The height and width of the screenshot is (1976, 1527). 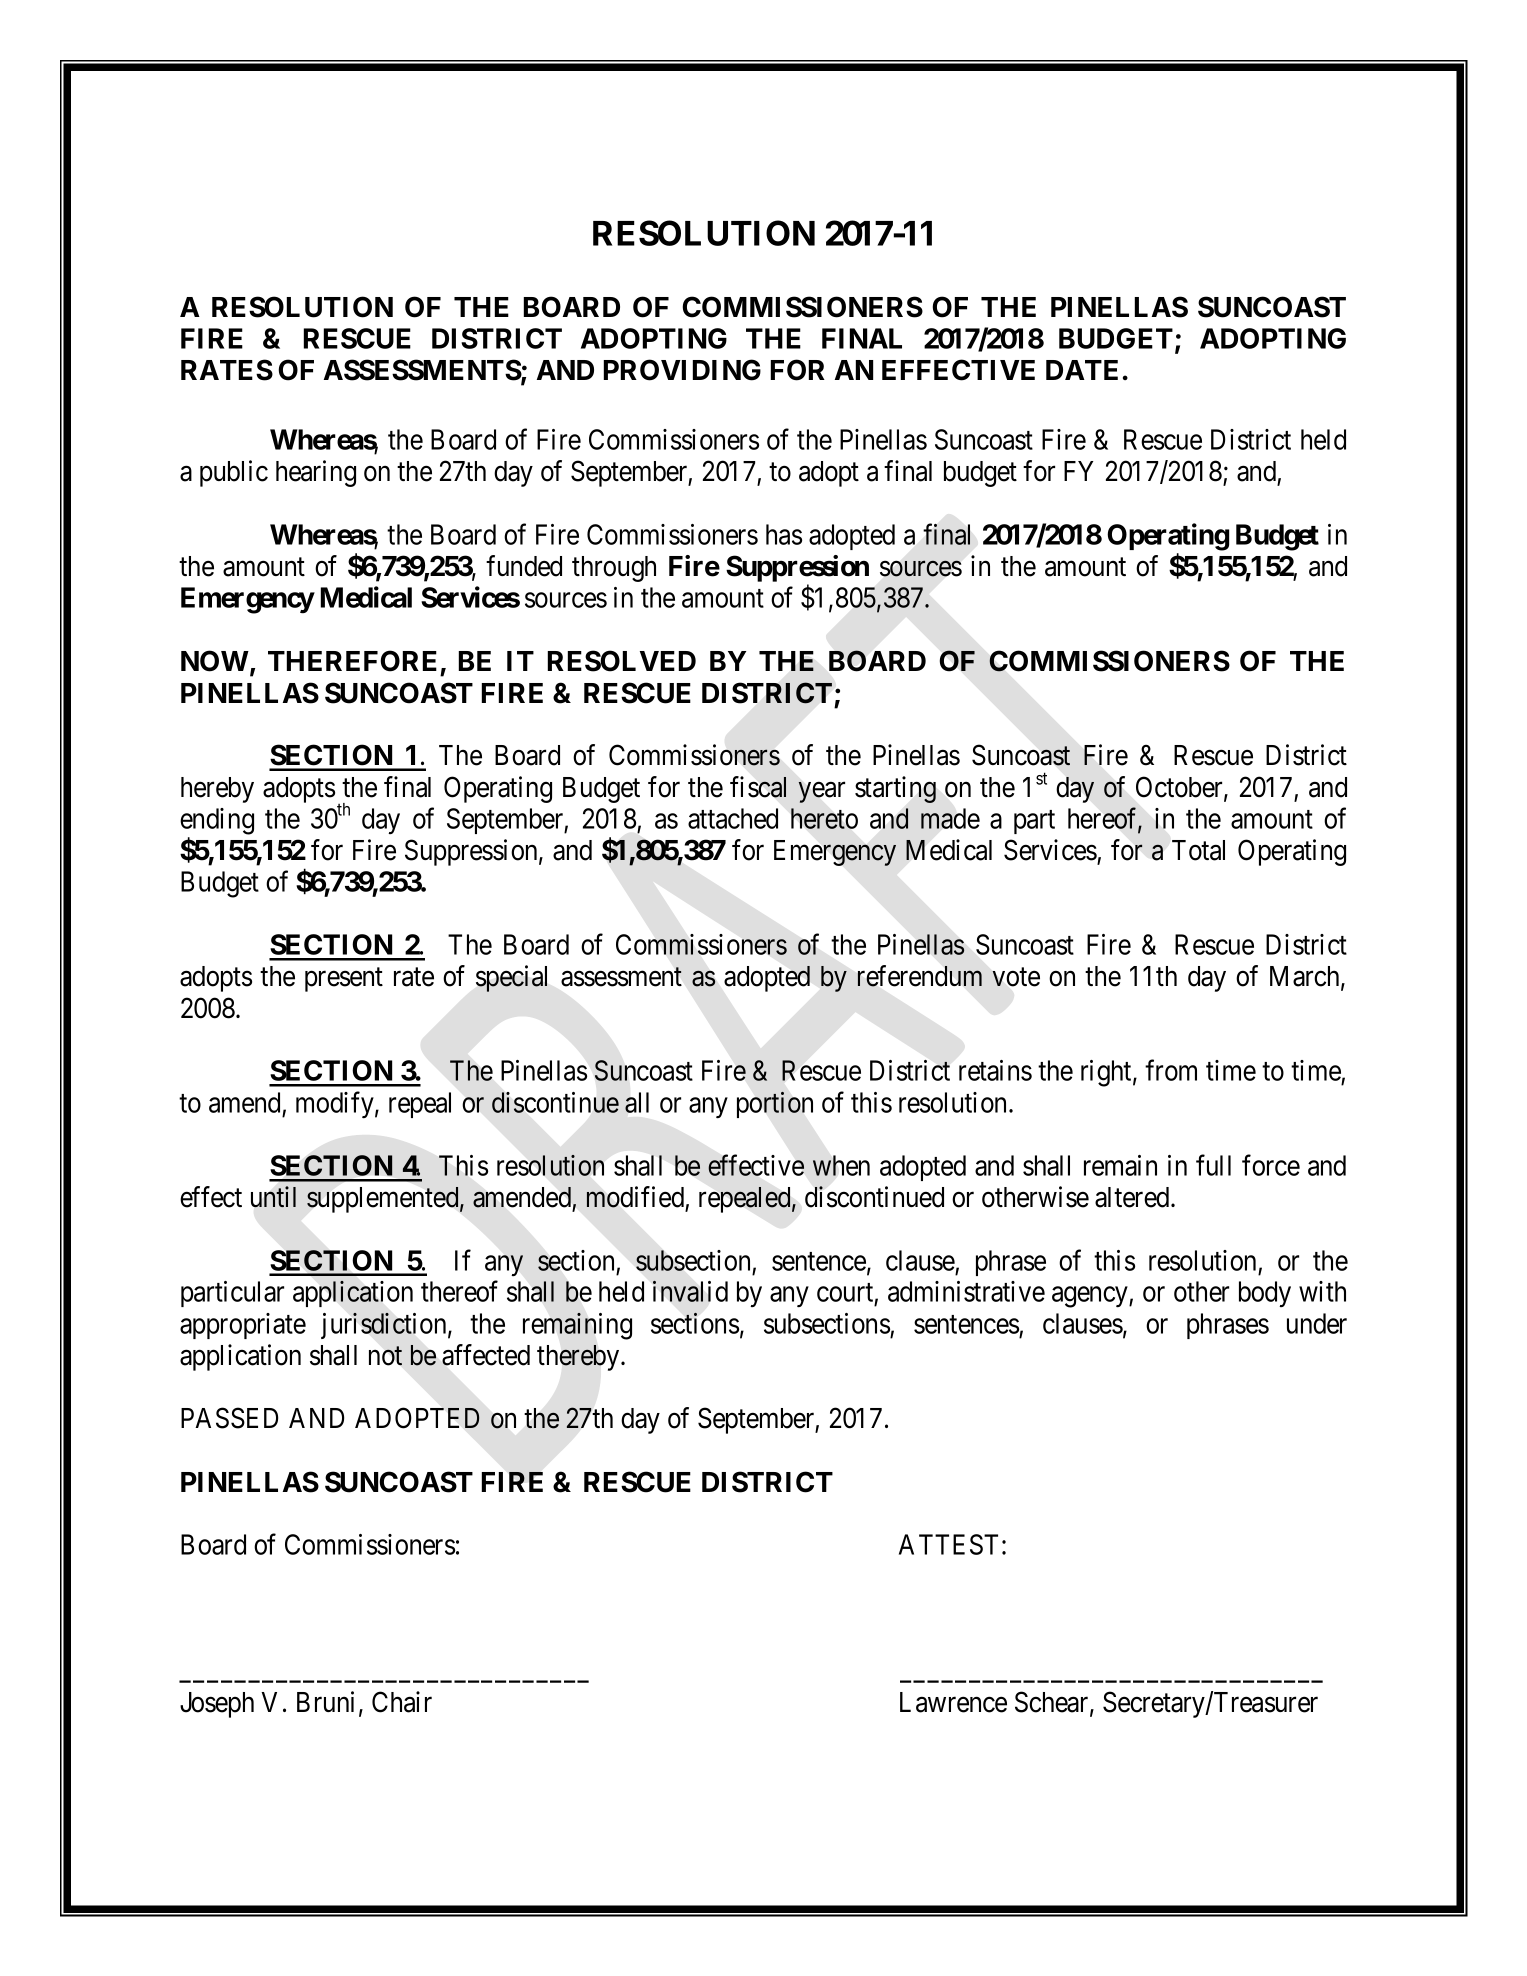 I want to click on attached, so click(x=733, y=818).
